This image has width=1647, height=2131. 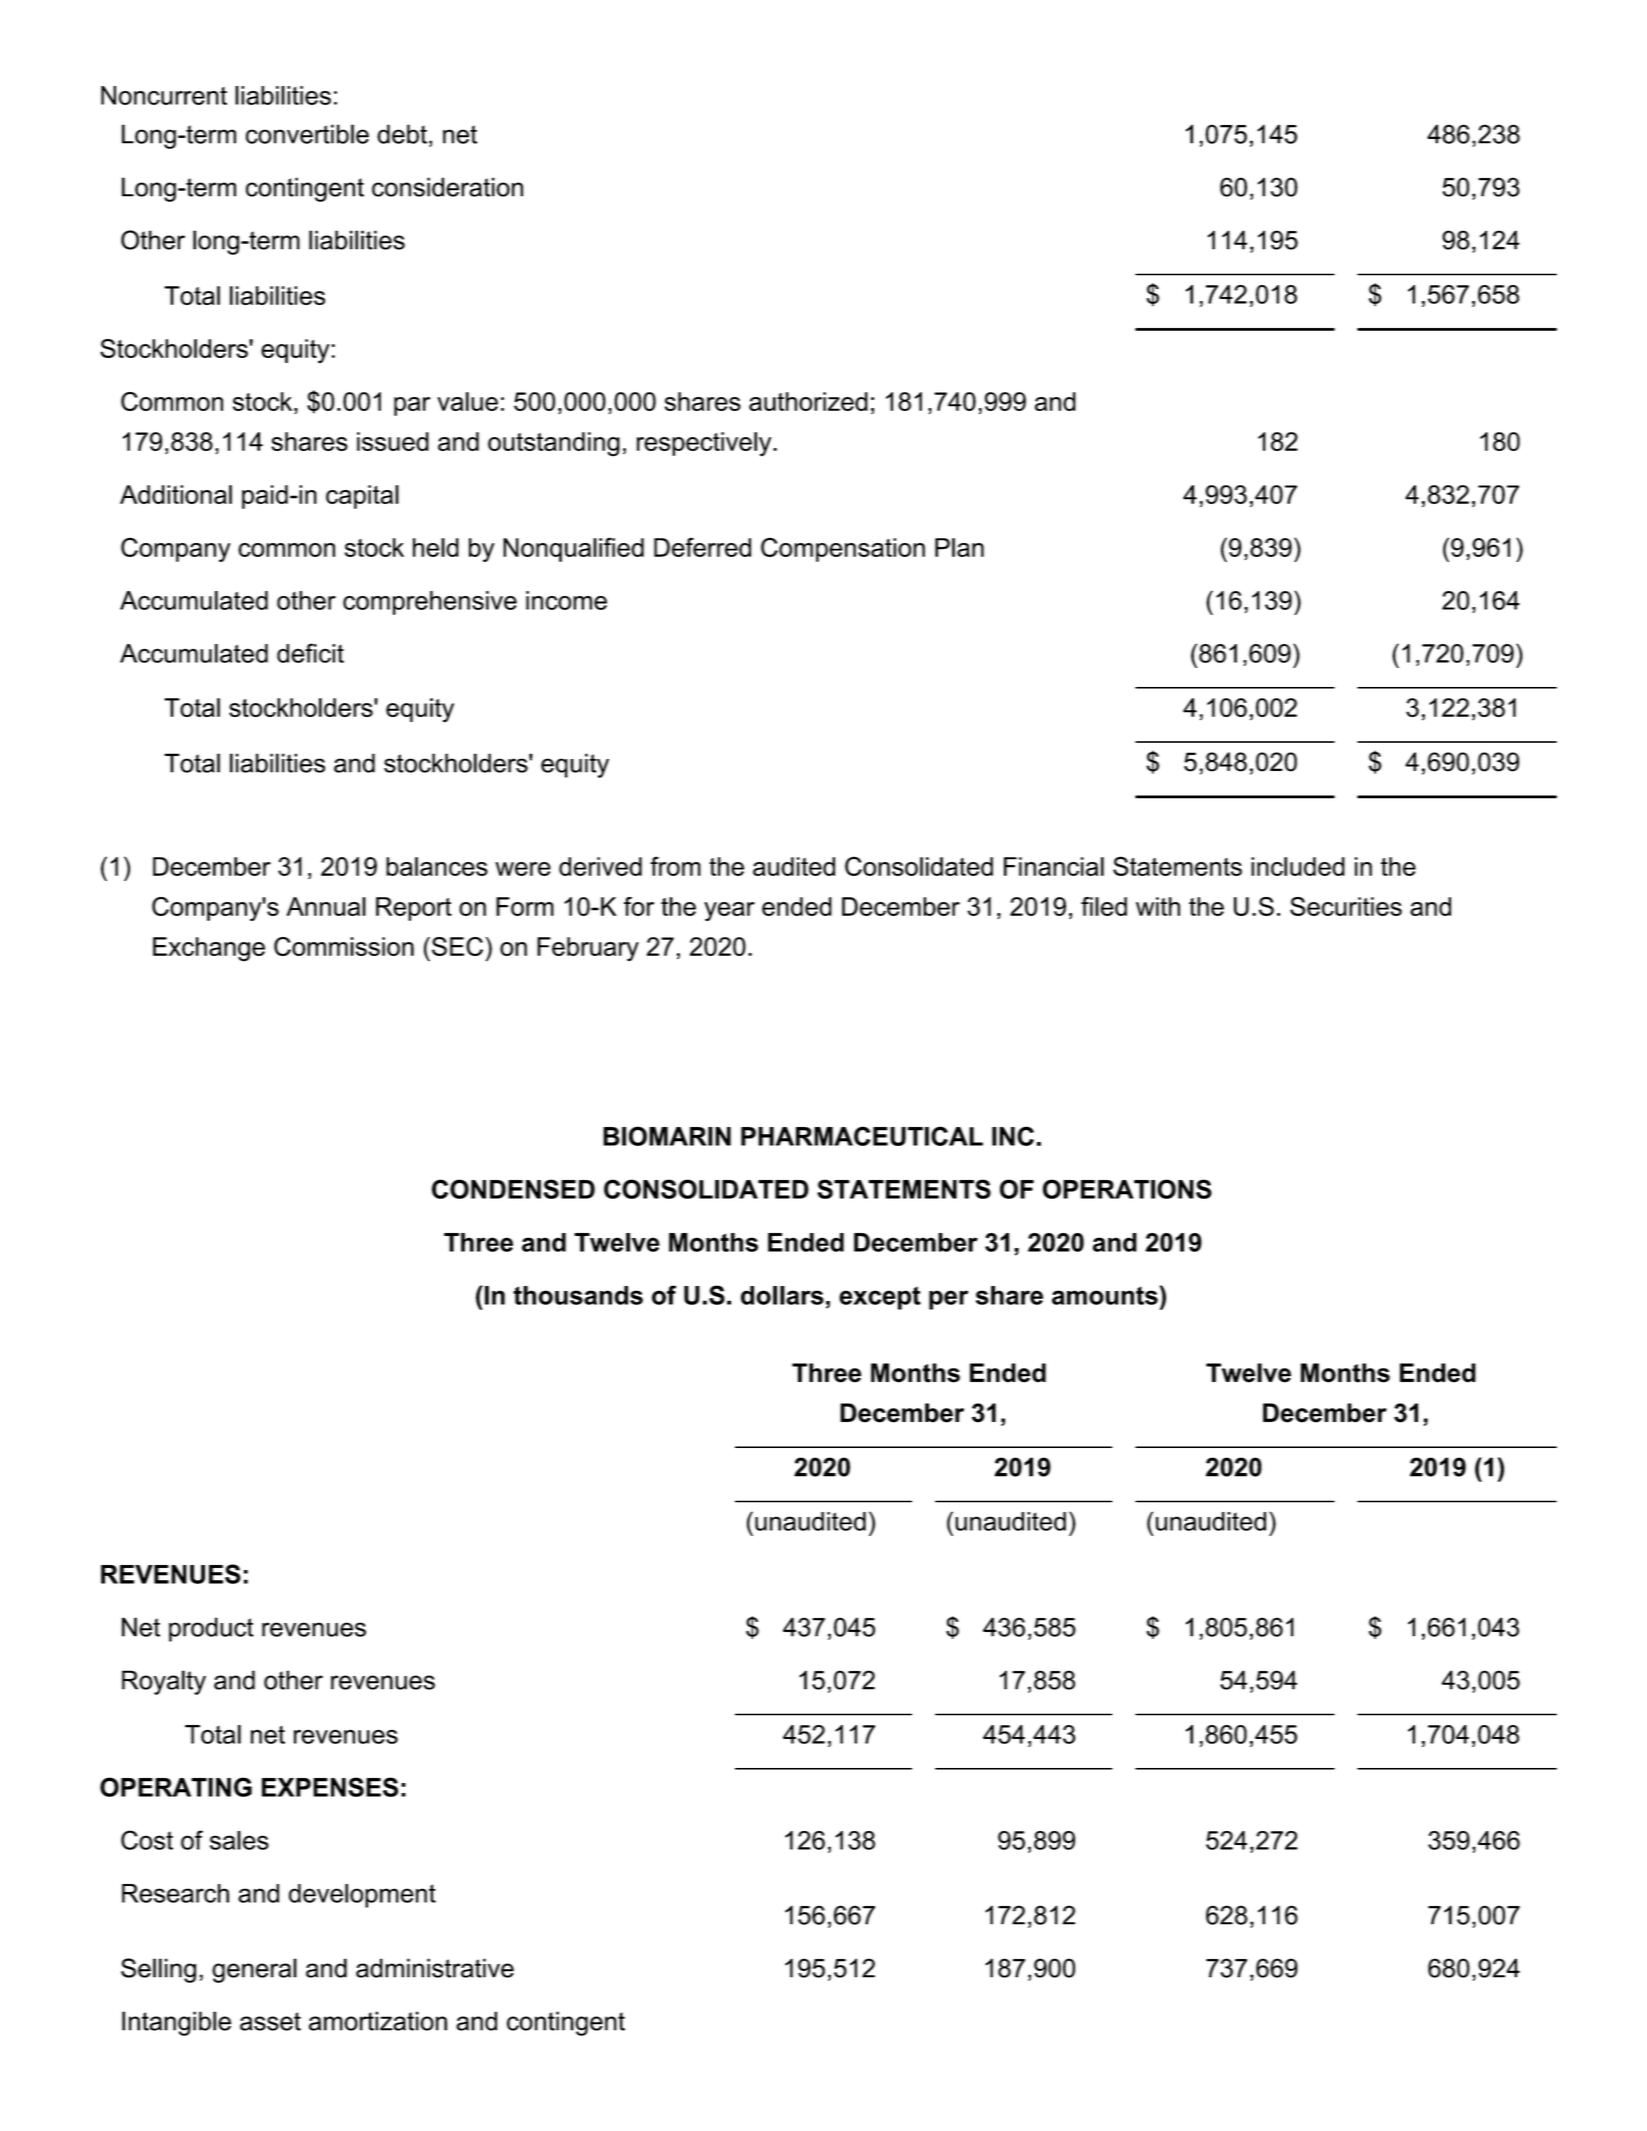 I want to click on authorized, so click(x=808, y=401).
